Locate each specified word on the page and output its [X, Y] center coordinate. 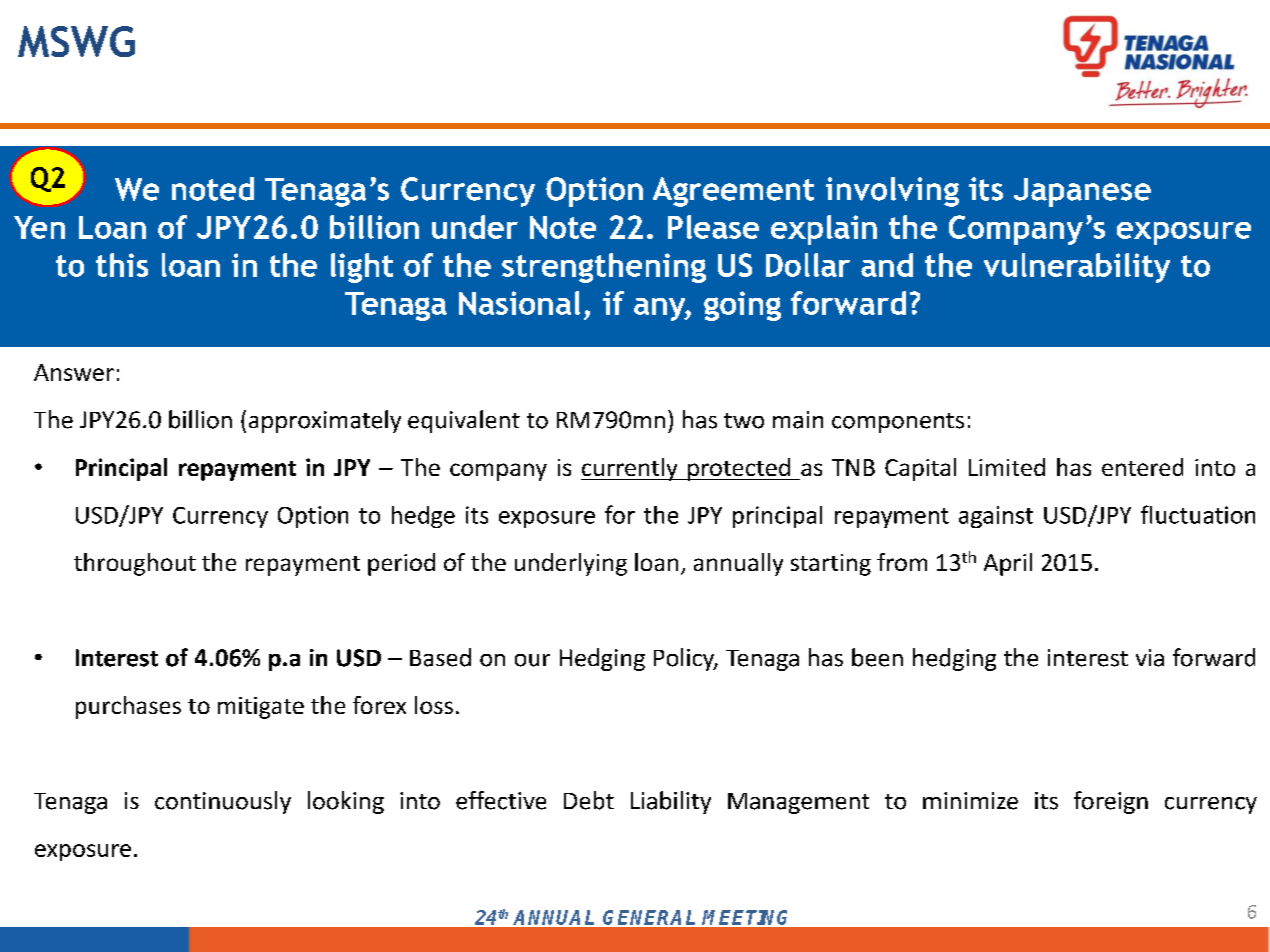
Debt [589, 800]
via [1150, 658]
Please [713, 227]
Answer [74, 372]
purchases [128, 707]
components [898, 423]
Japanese [1082, 192]
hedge [423, 517]
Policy [685, 659]
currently [630, 469]
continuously [223, 802]
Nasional [519, 303]
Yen [39, 227]
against [996, 517]
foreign [1111, 802]
